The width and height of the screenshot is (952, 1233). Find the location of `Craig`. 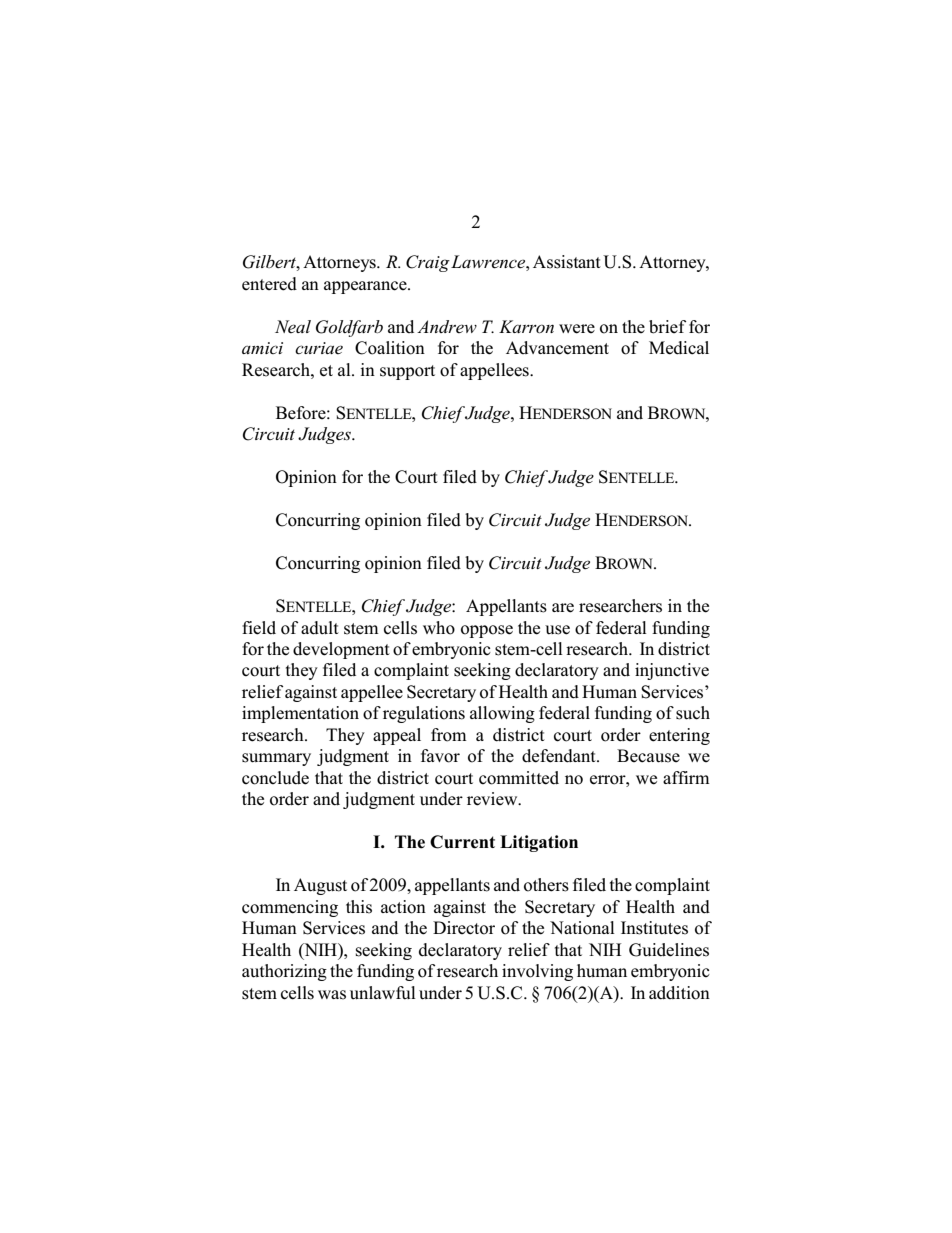

Craig is located at coordinates (428, 263).
